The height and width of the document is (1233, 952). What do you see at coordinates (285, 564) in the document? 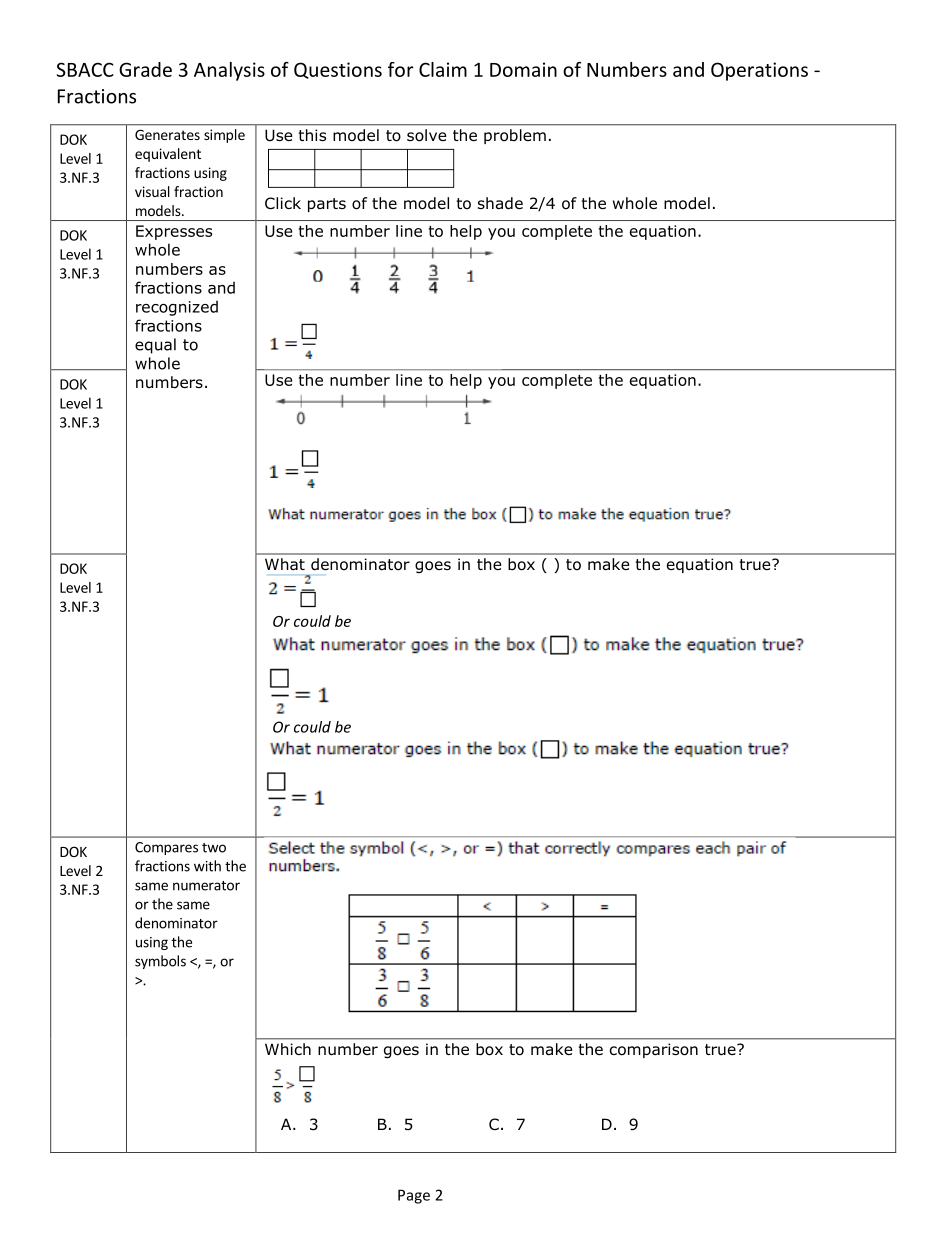
I see `What` at bounding box center [285, 564].
